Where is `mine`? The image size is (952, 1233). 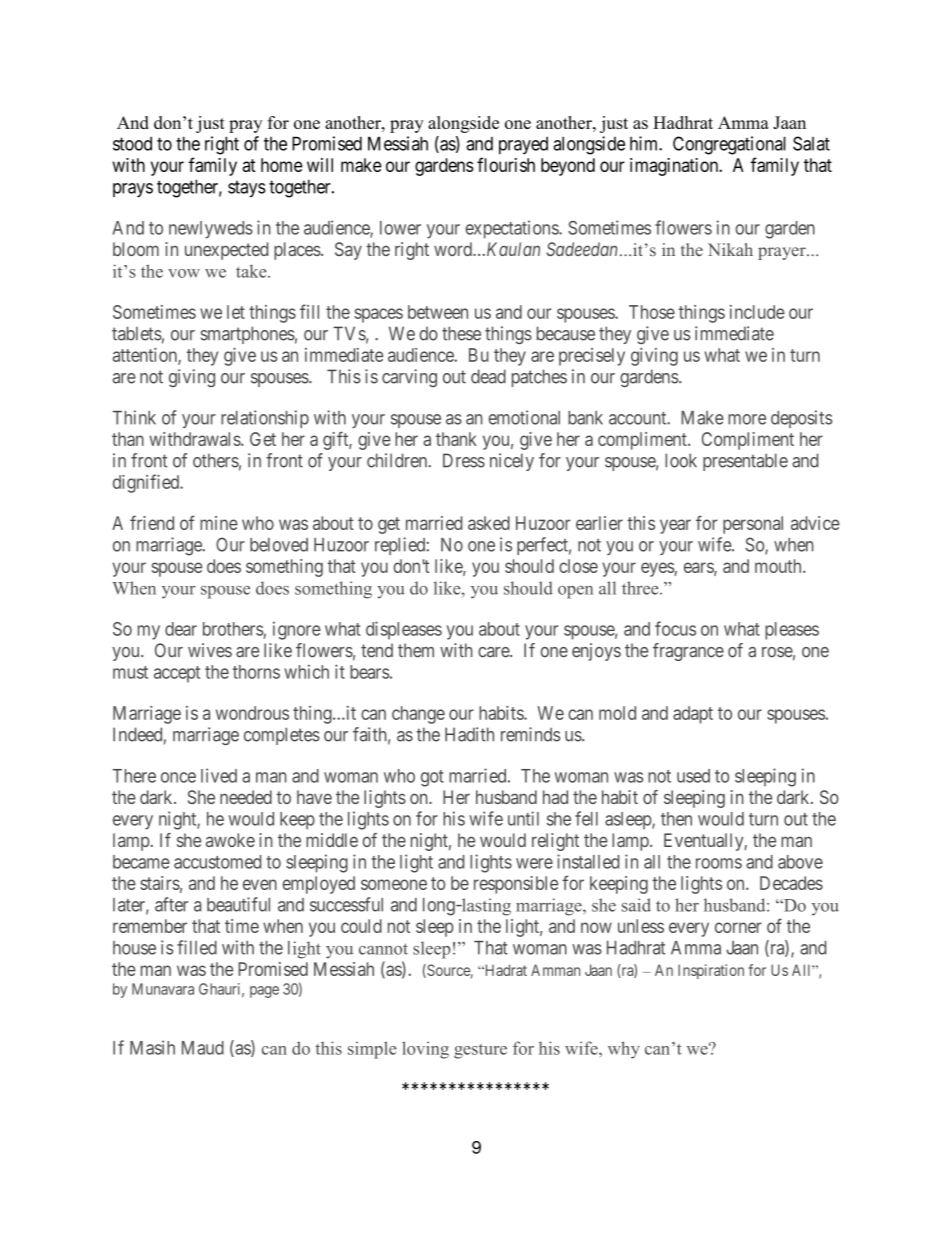
mine is located at coordinates (219, 523).
